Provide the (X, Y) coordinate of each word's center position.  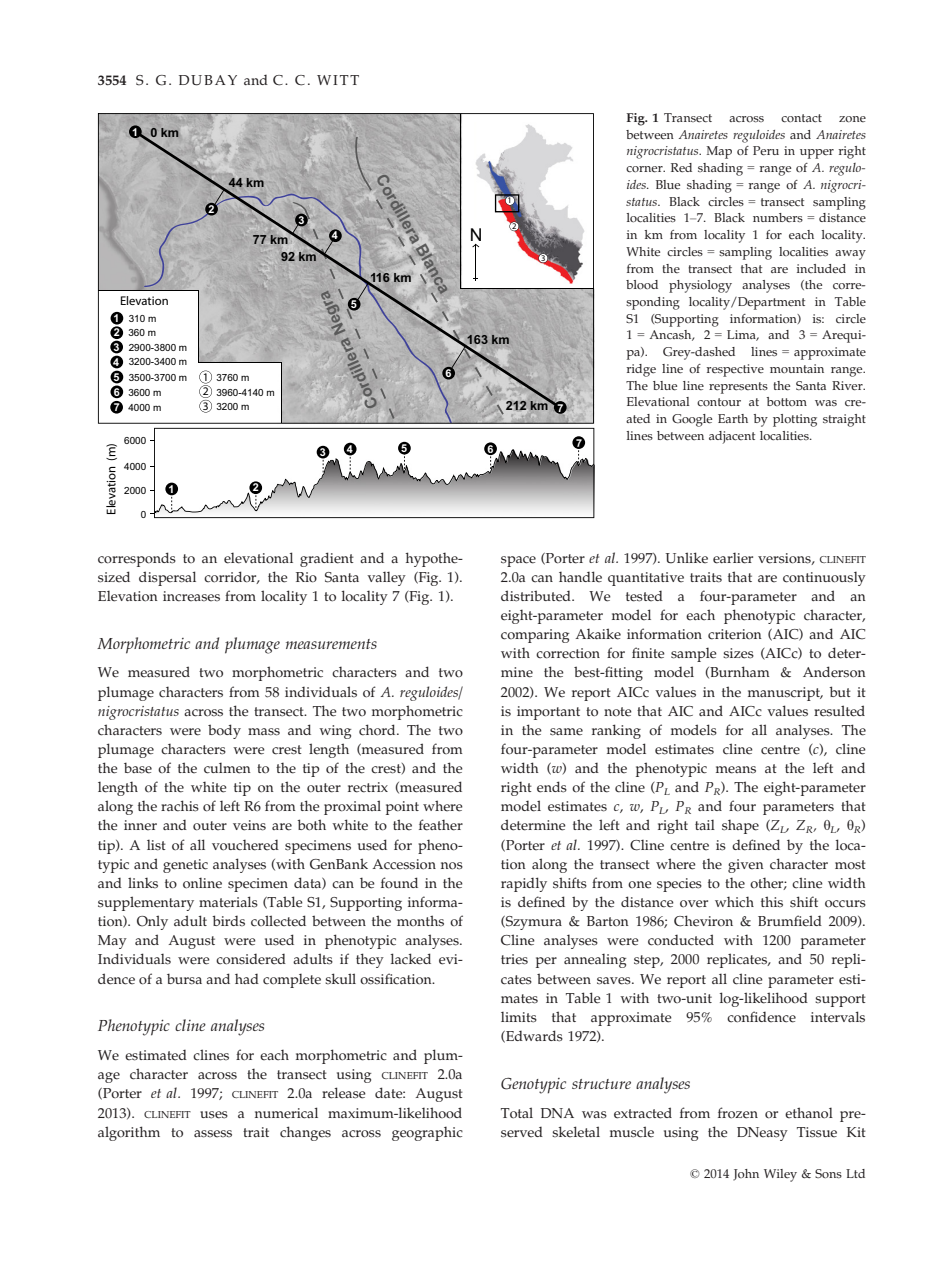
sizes (738, 653)
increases (191, 596)
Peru (766, 151)
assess (213, 1134)
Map (719, 152)
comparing (535, 636)
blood (642, 284)
